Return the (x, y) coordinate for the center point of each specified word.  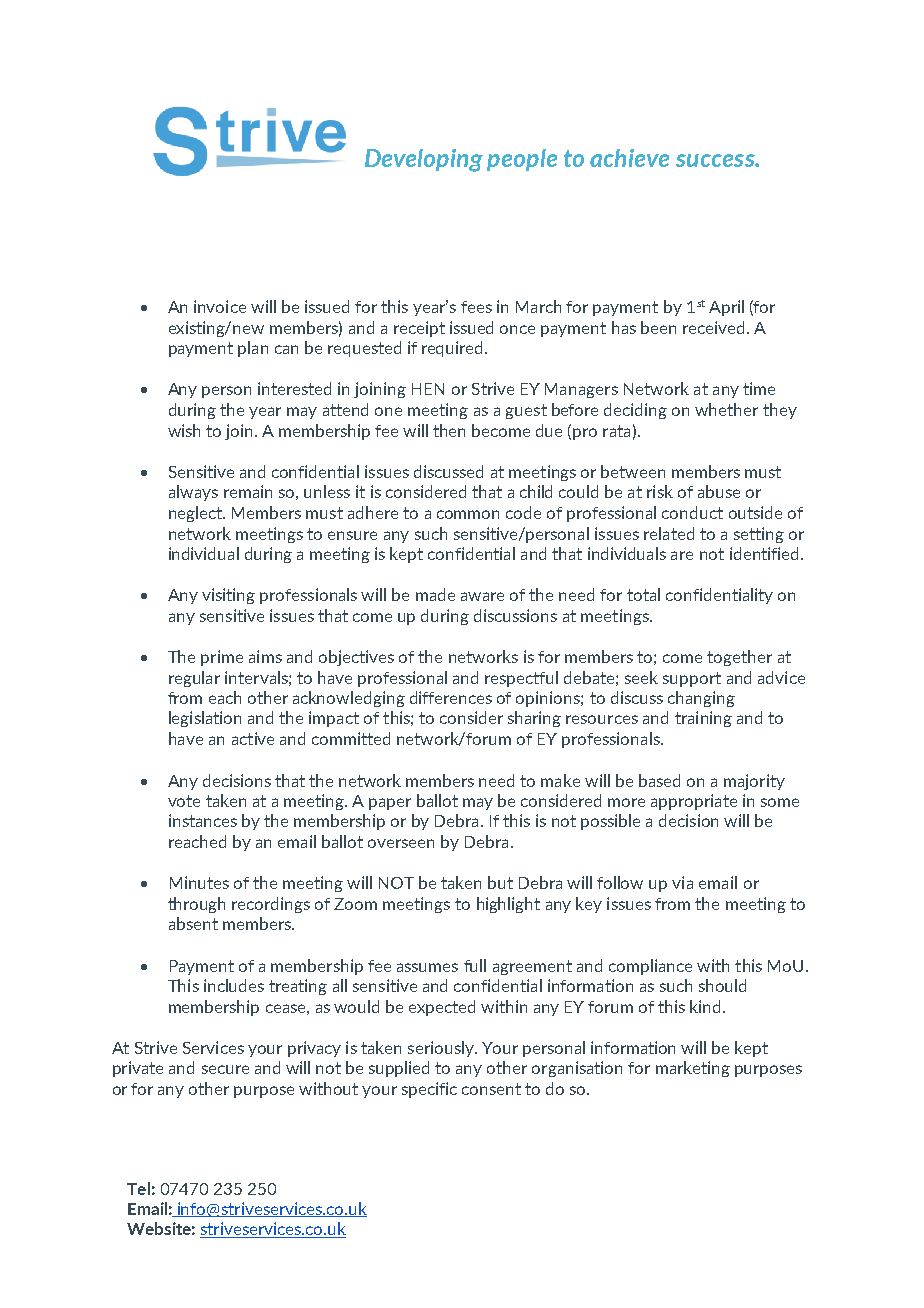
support (692, 679)
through (196, 905)
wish (184, 430)
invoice (220, 306)
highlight (508, 905)
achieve (629, 158)
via (682, 882)
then (449, 430)
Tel (138, 1188)
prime (222, 658)
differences (451, 697)
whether (726, 409)
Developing (424, 160)
